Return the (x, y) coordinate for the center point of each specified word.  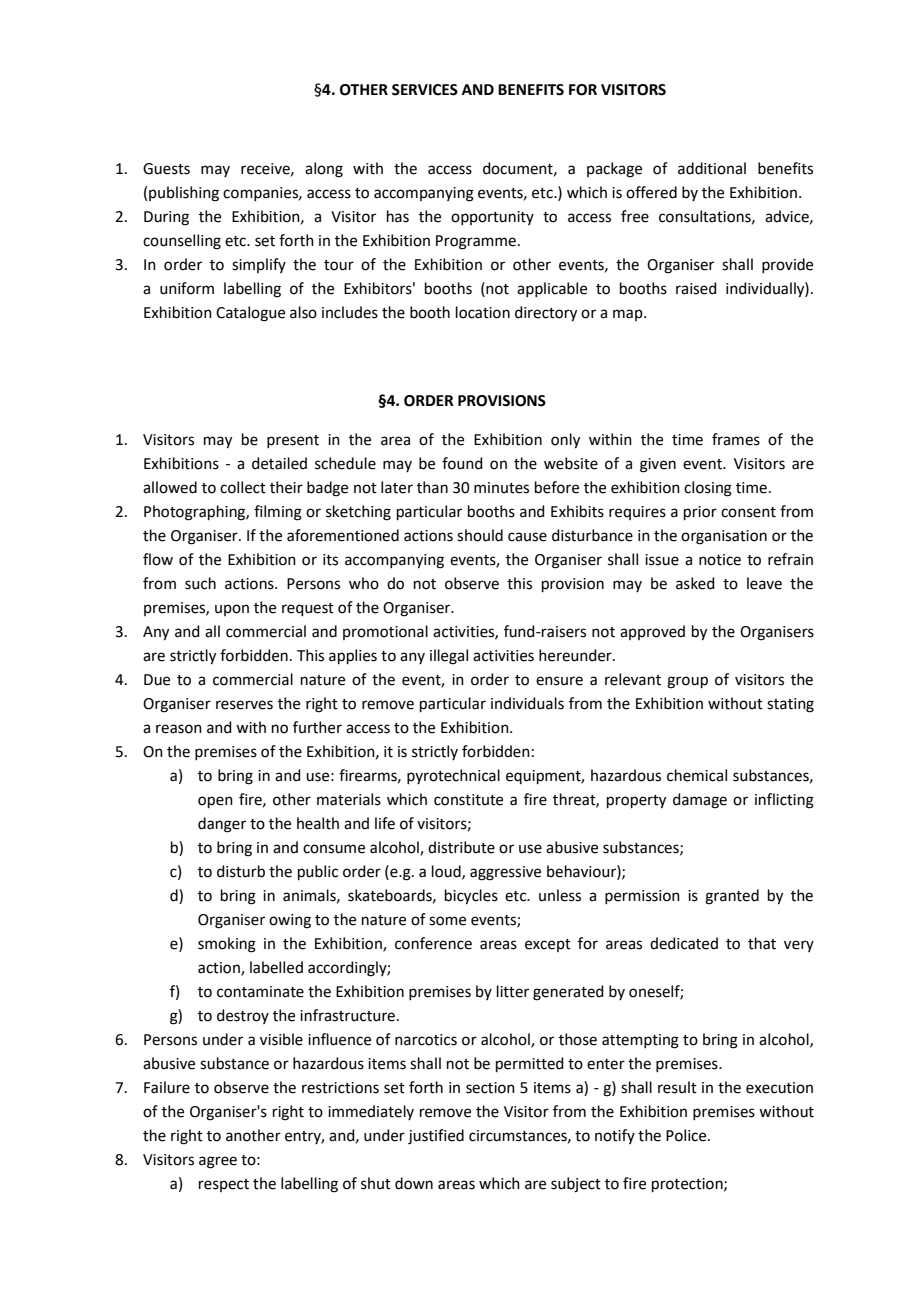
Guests (166, 169)
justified (436, 1137)
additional (712, 168)
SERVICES (425, 90)
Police (687, 1135)
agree (218, 1162)
